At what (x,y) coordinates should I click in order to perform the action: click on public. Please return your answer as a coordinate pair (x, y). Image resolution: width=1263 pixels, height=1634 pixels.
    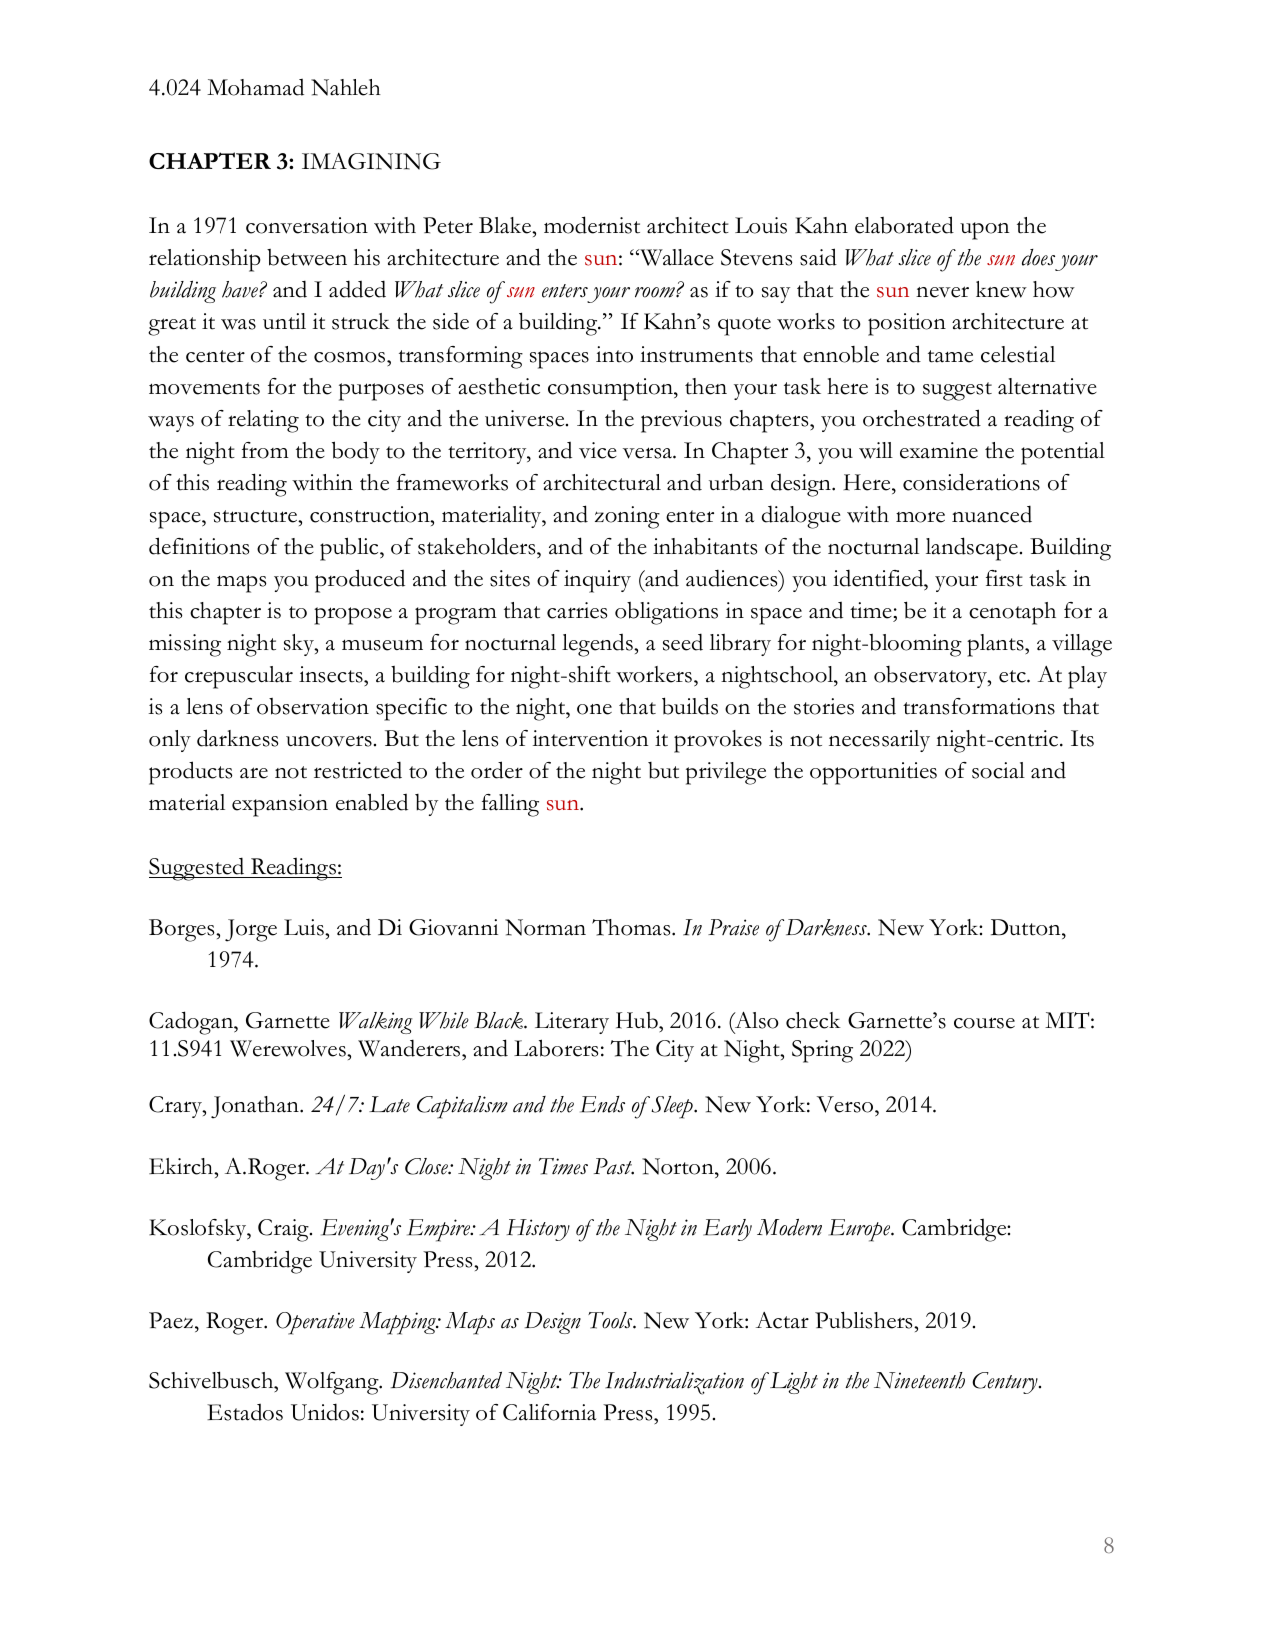
    Looking at the image, I should click on (350, 549).
